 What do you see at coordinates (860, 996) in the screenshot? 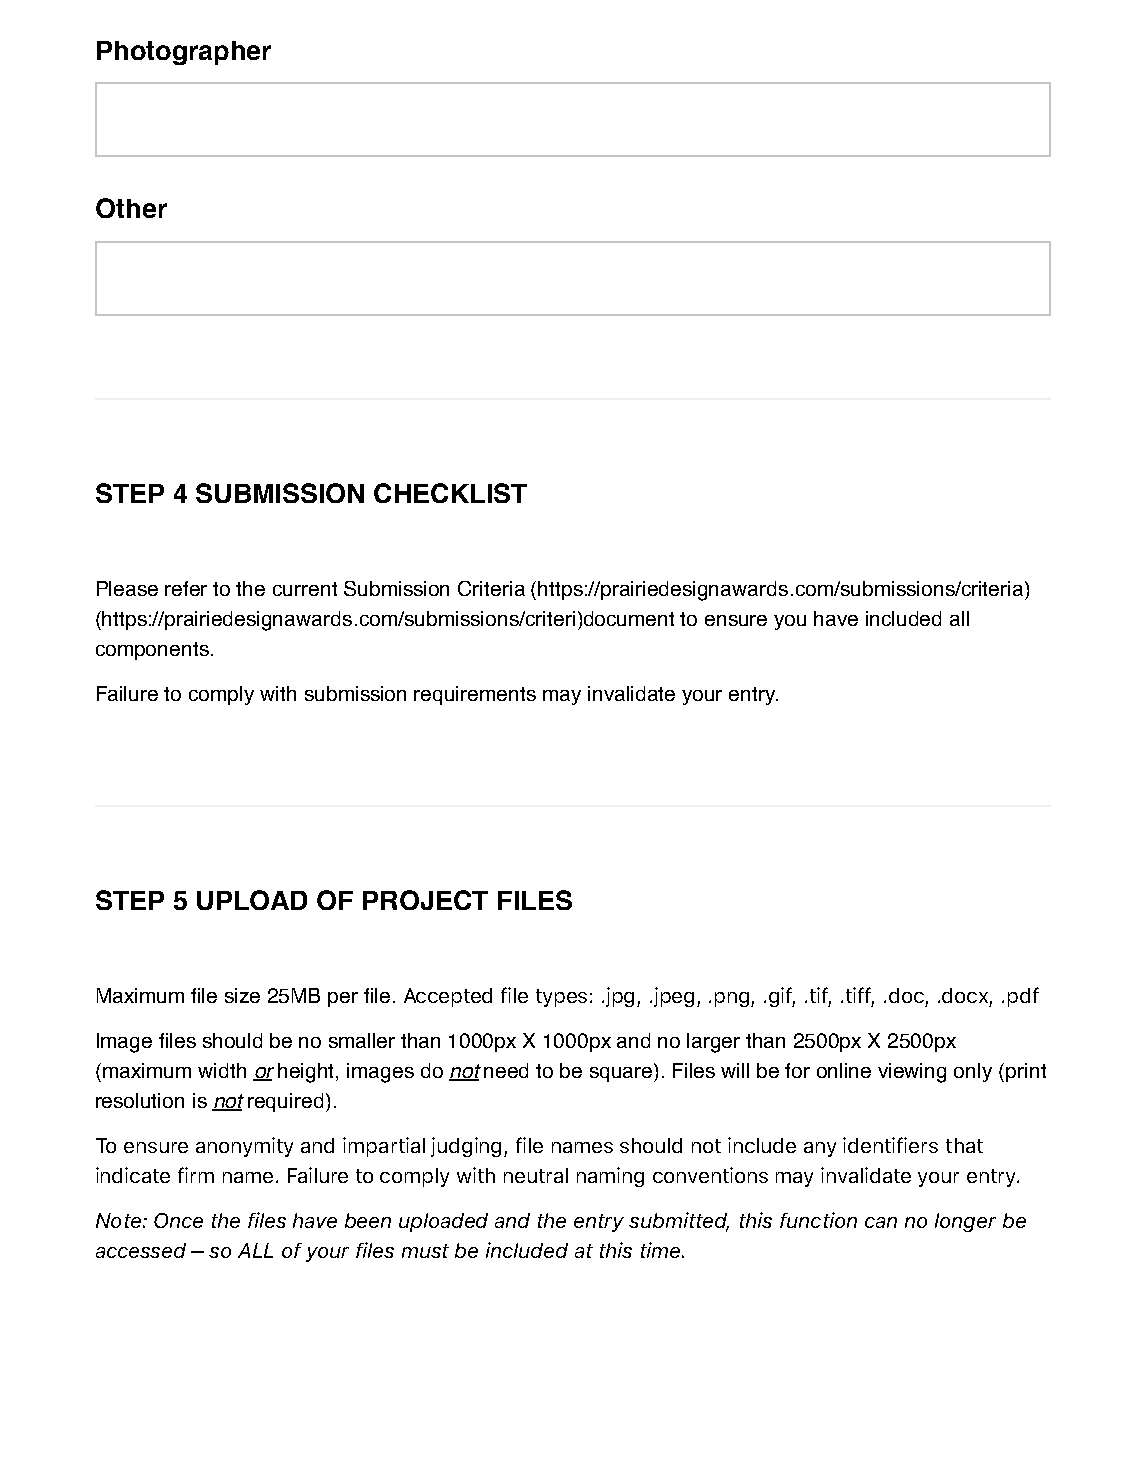
I see `tiff` at bounding box center [860, 996].
